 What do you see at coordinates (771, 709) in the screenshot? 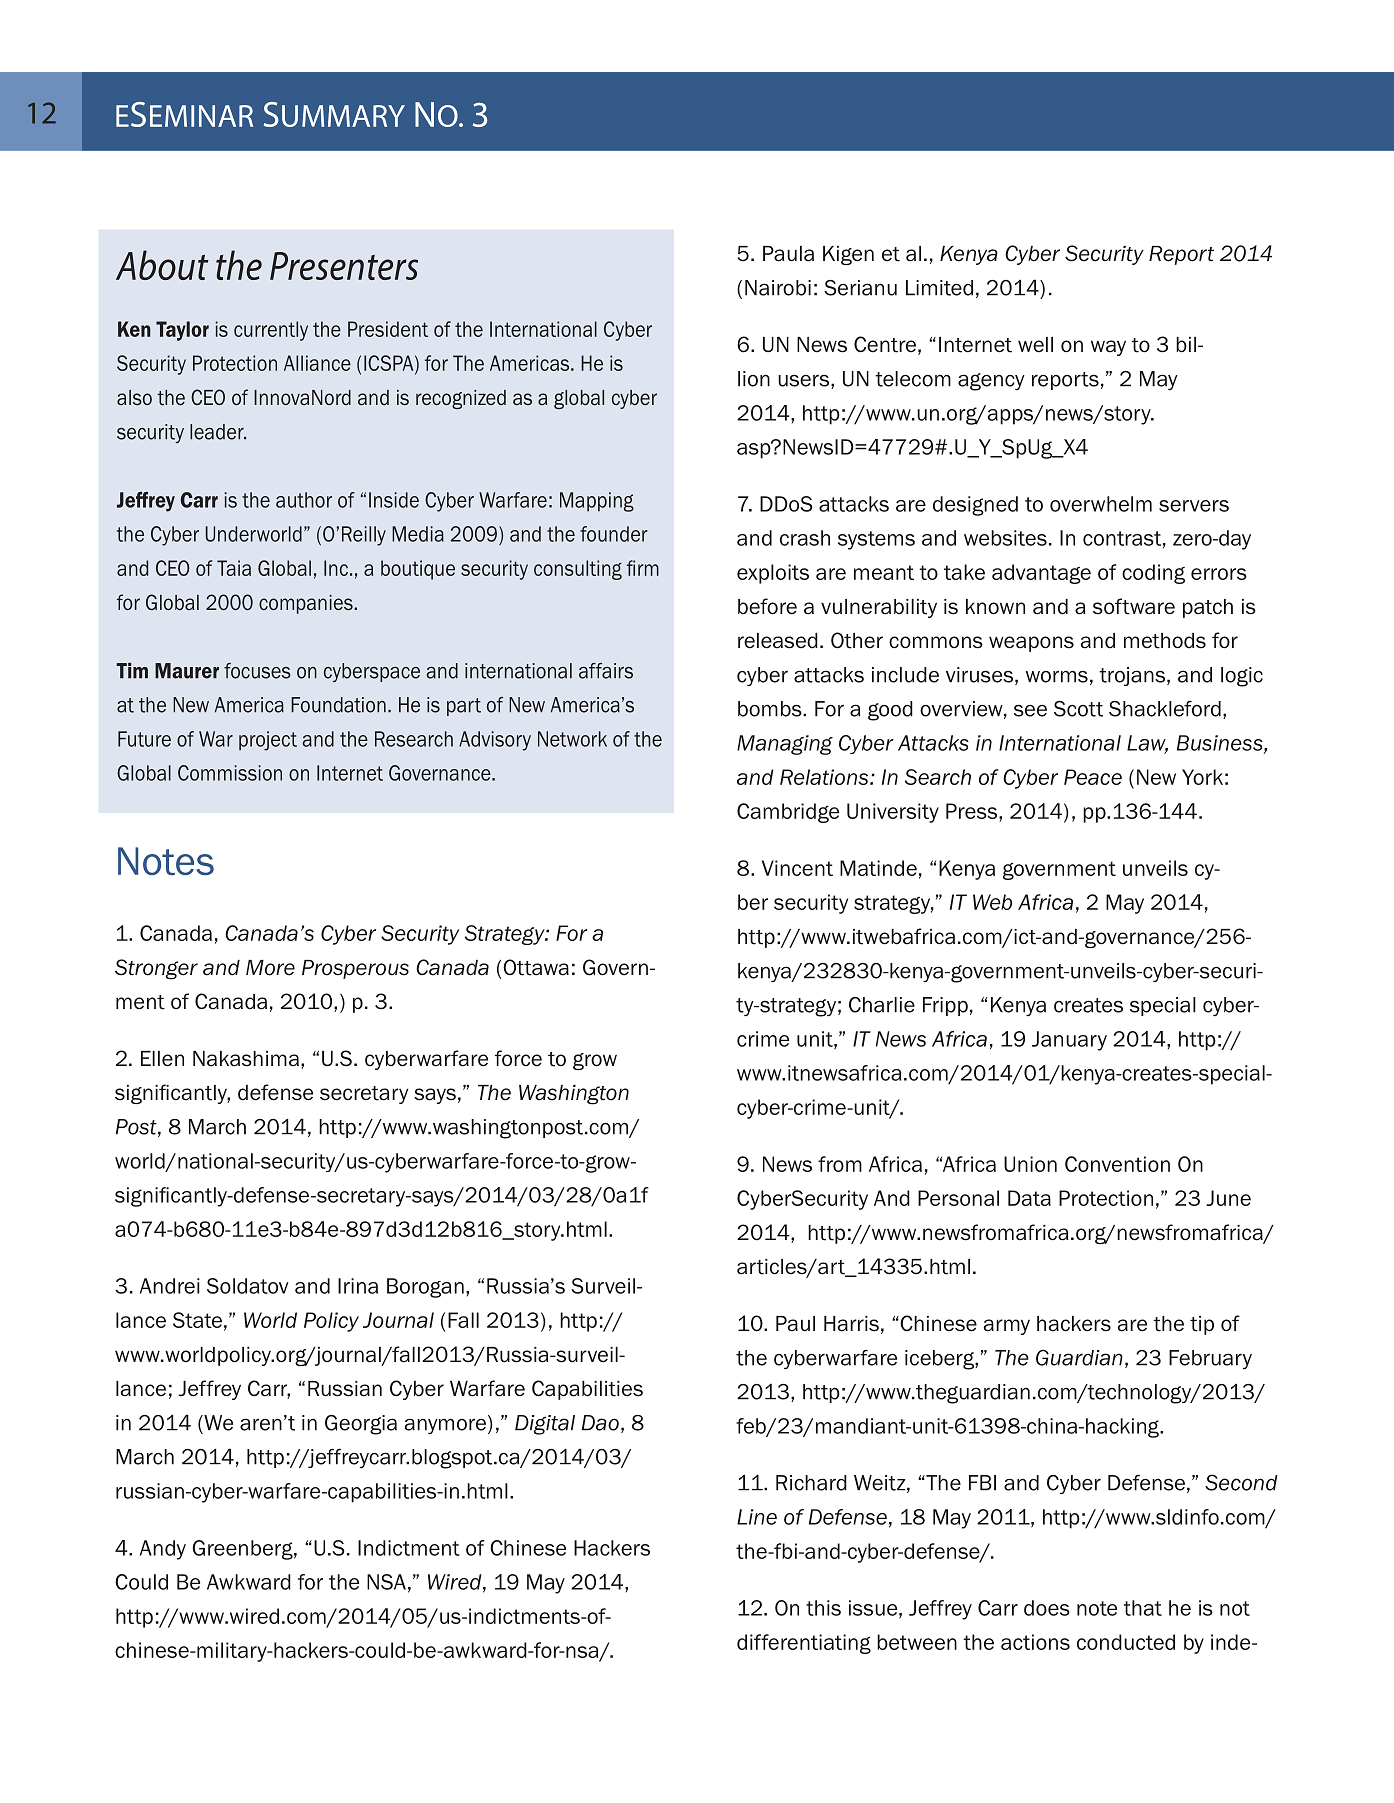
I see `bombs` at bounding box center [771, 709].
